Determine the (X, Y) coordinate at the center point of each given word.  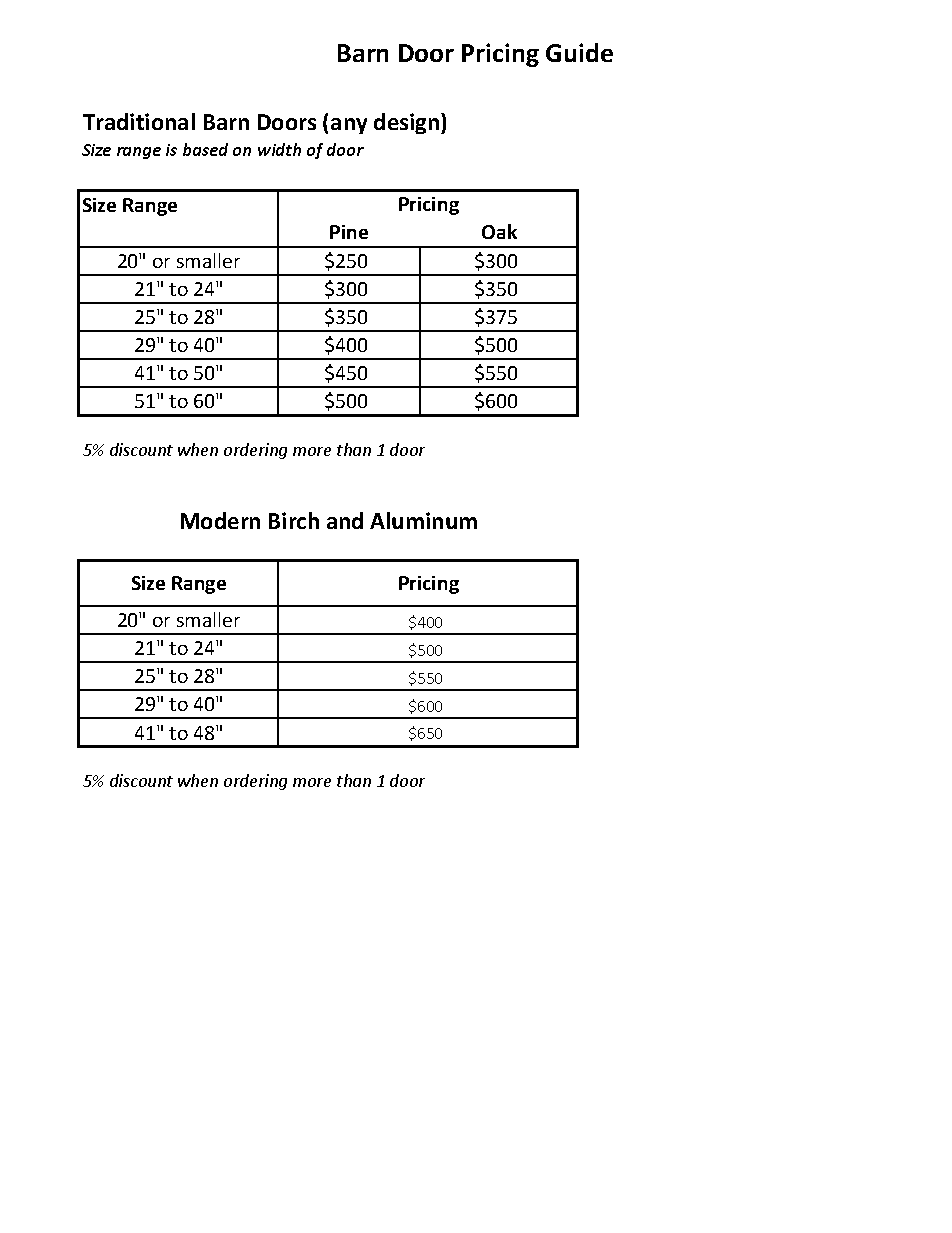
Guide (579, 52)
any (349, 126)
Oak (499, 231)
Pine (349, 232)
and (345, 520)
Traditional (139, 121)
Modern (220, 520)
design (408, 123)
